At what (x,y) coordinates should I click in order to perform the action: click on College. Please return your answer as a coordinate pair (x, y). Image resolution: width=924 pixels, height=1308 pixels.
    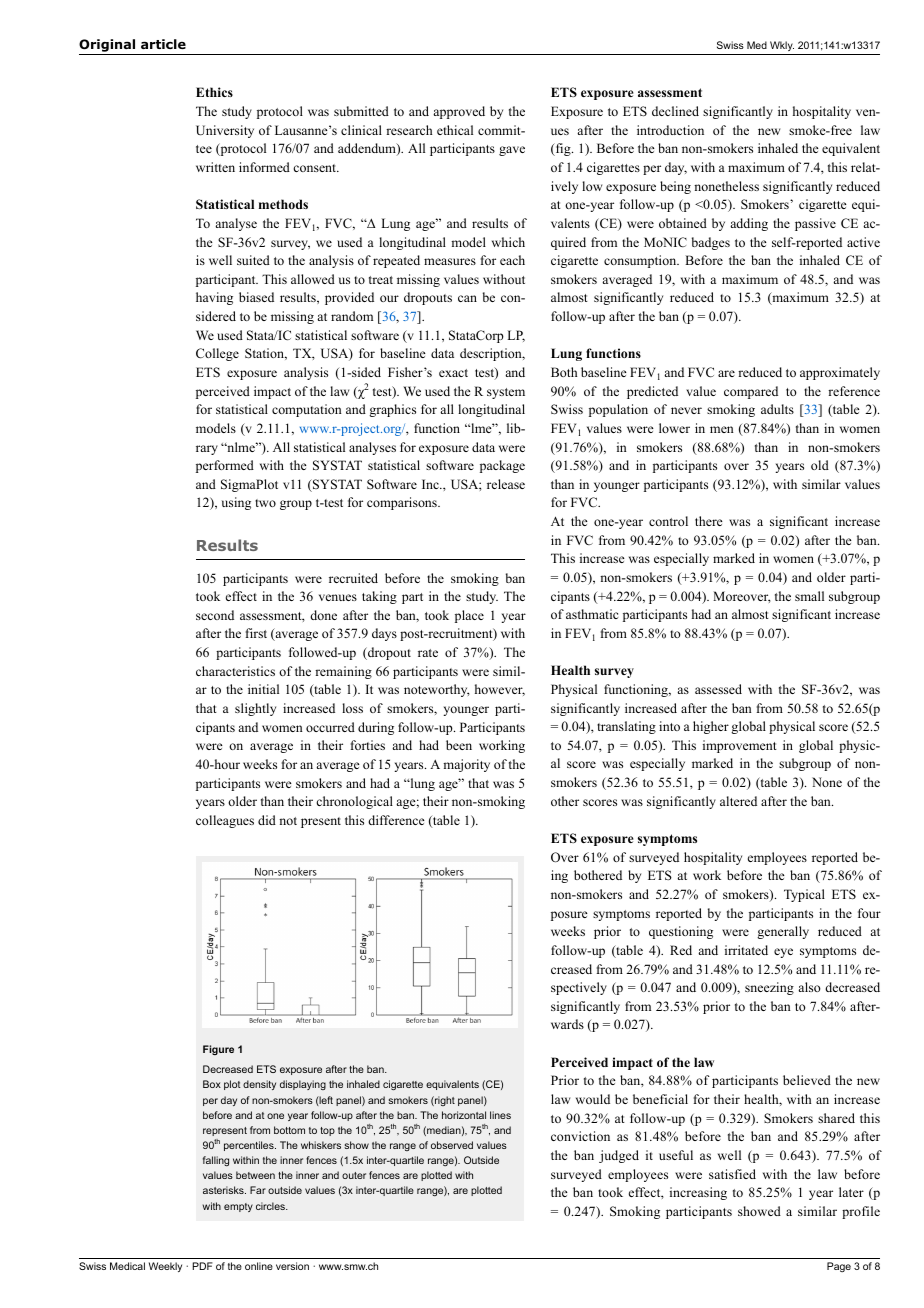
    Looking at the image, I should click on (217, 354).
